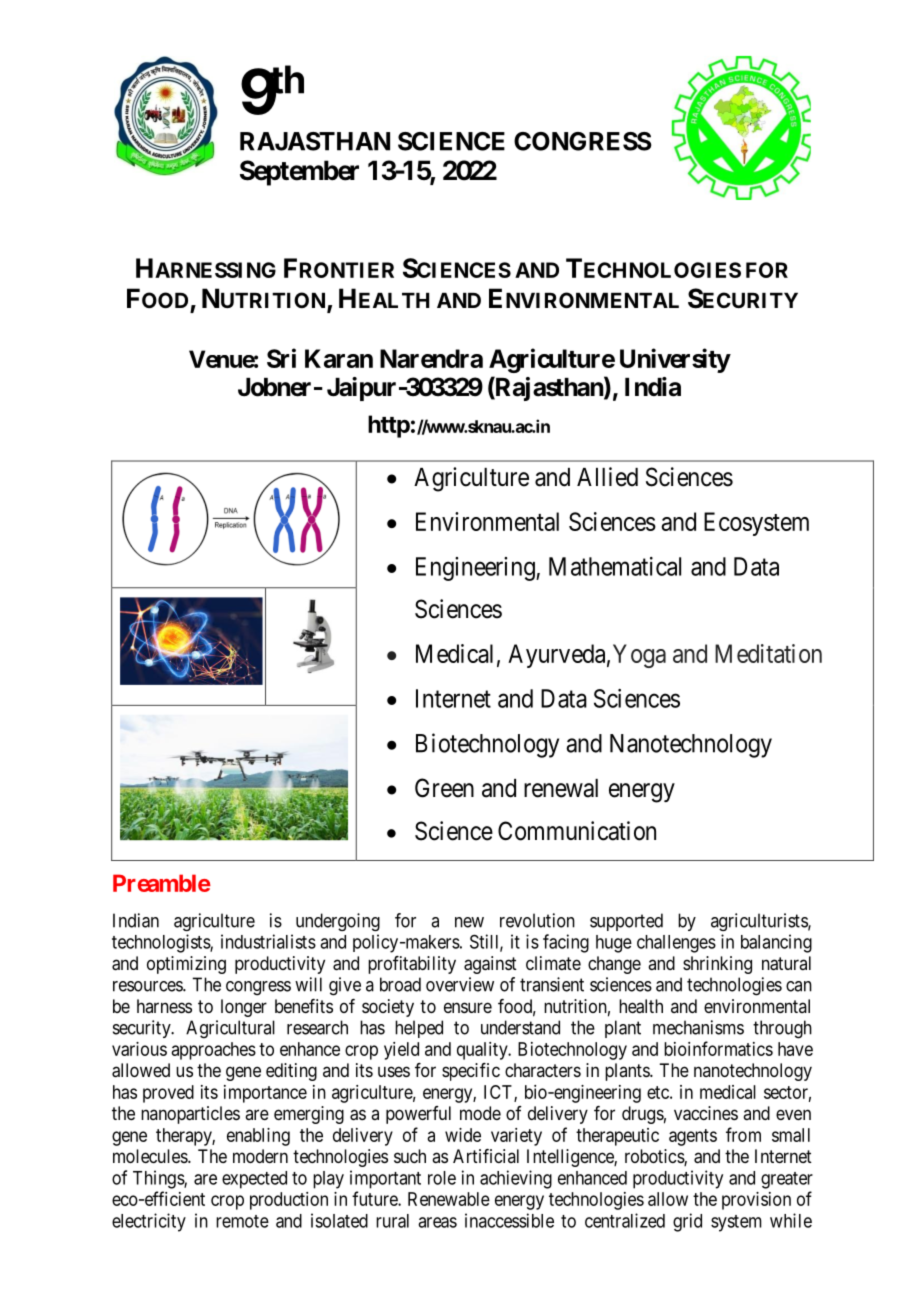  I want to click on Sri, so click(281, 358).
